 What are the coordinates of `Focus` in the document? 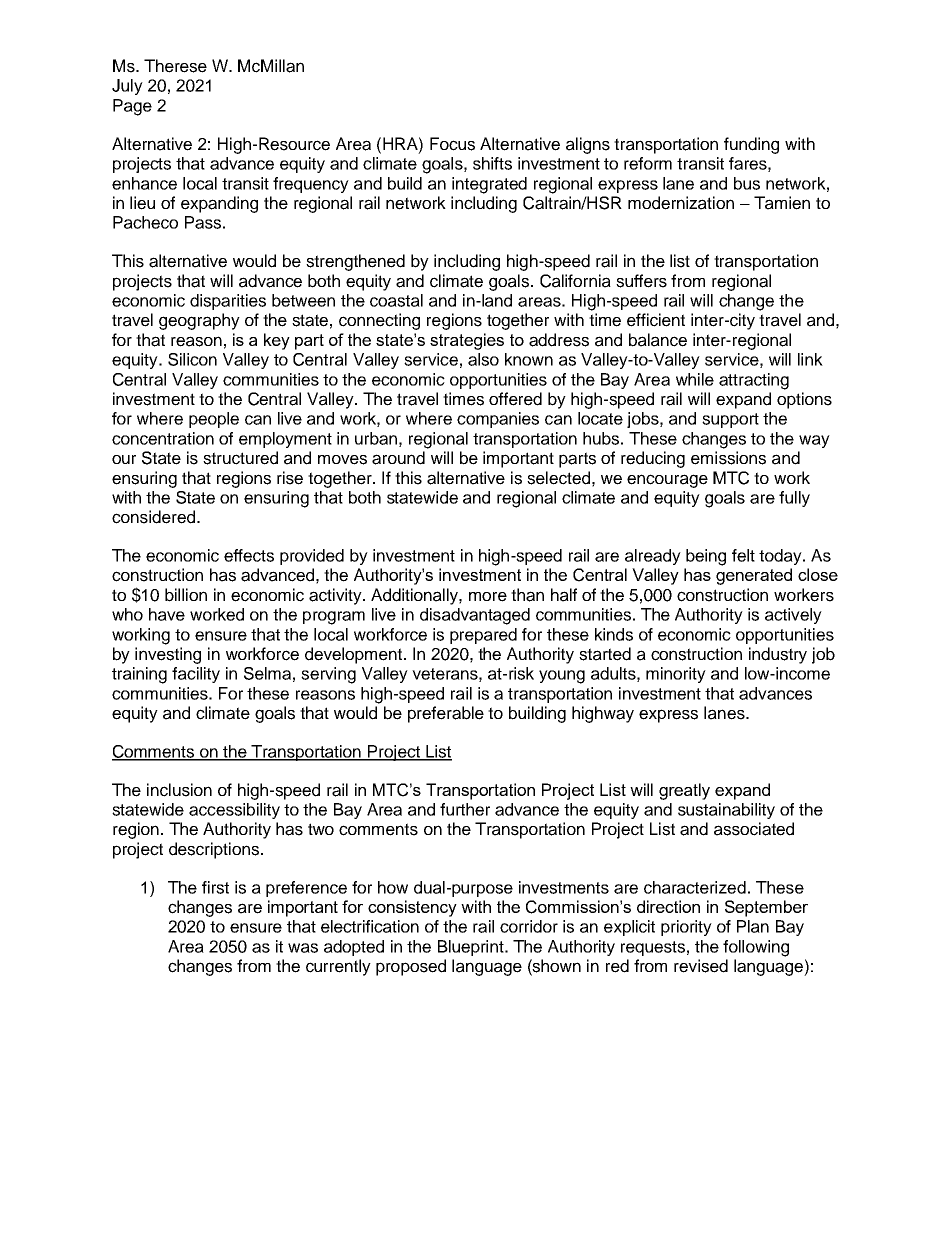 It's located at (452, 144).
